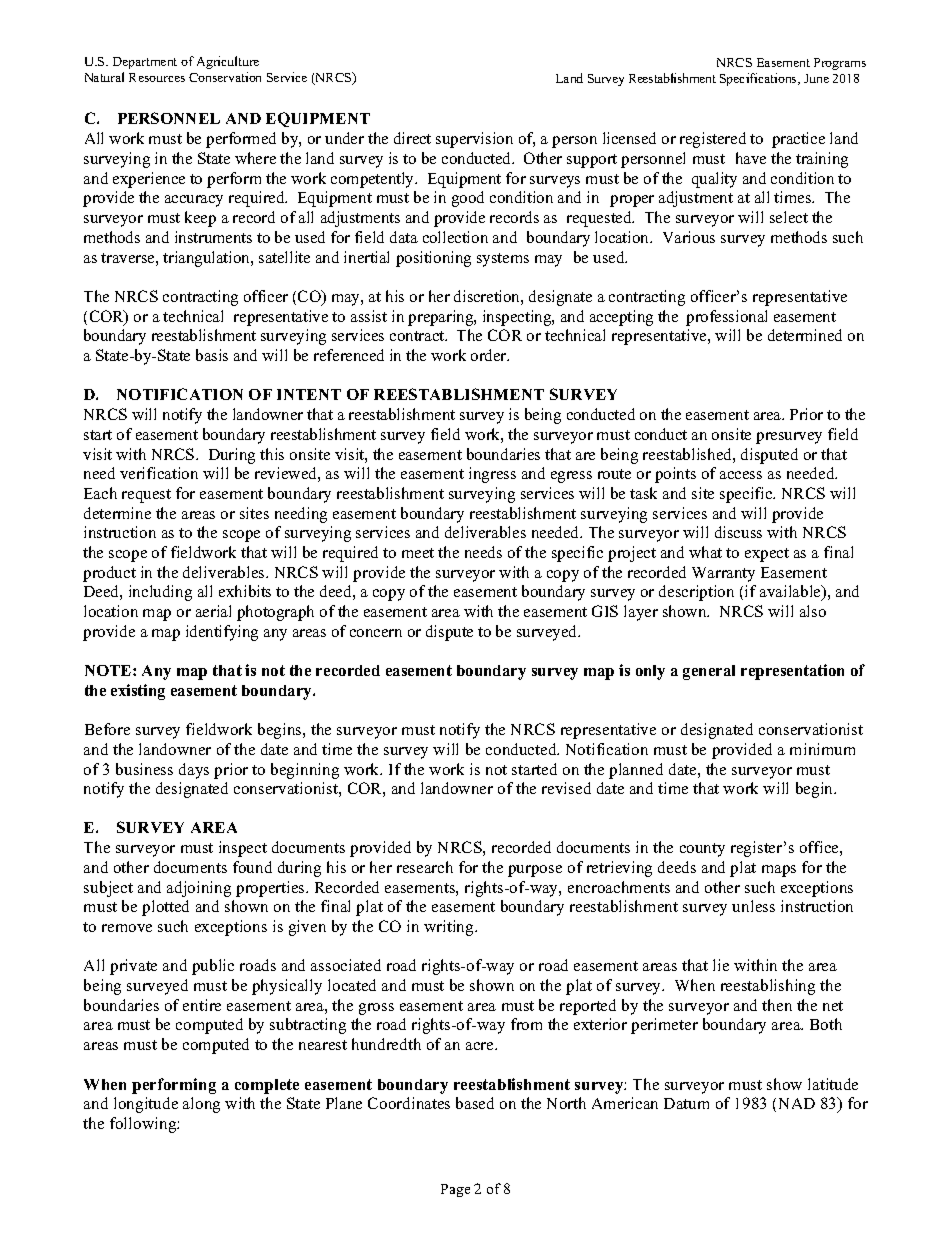 This screenshot has height=1233, width=952. Describe the element at coordinates (201, 1105) in the screenshot. I see `along` at that location.
